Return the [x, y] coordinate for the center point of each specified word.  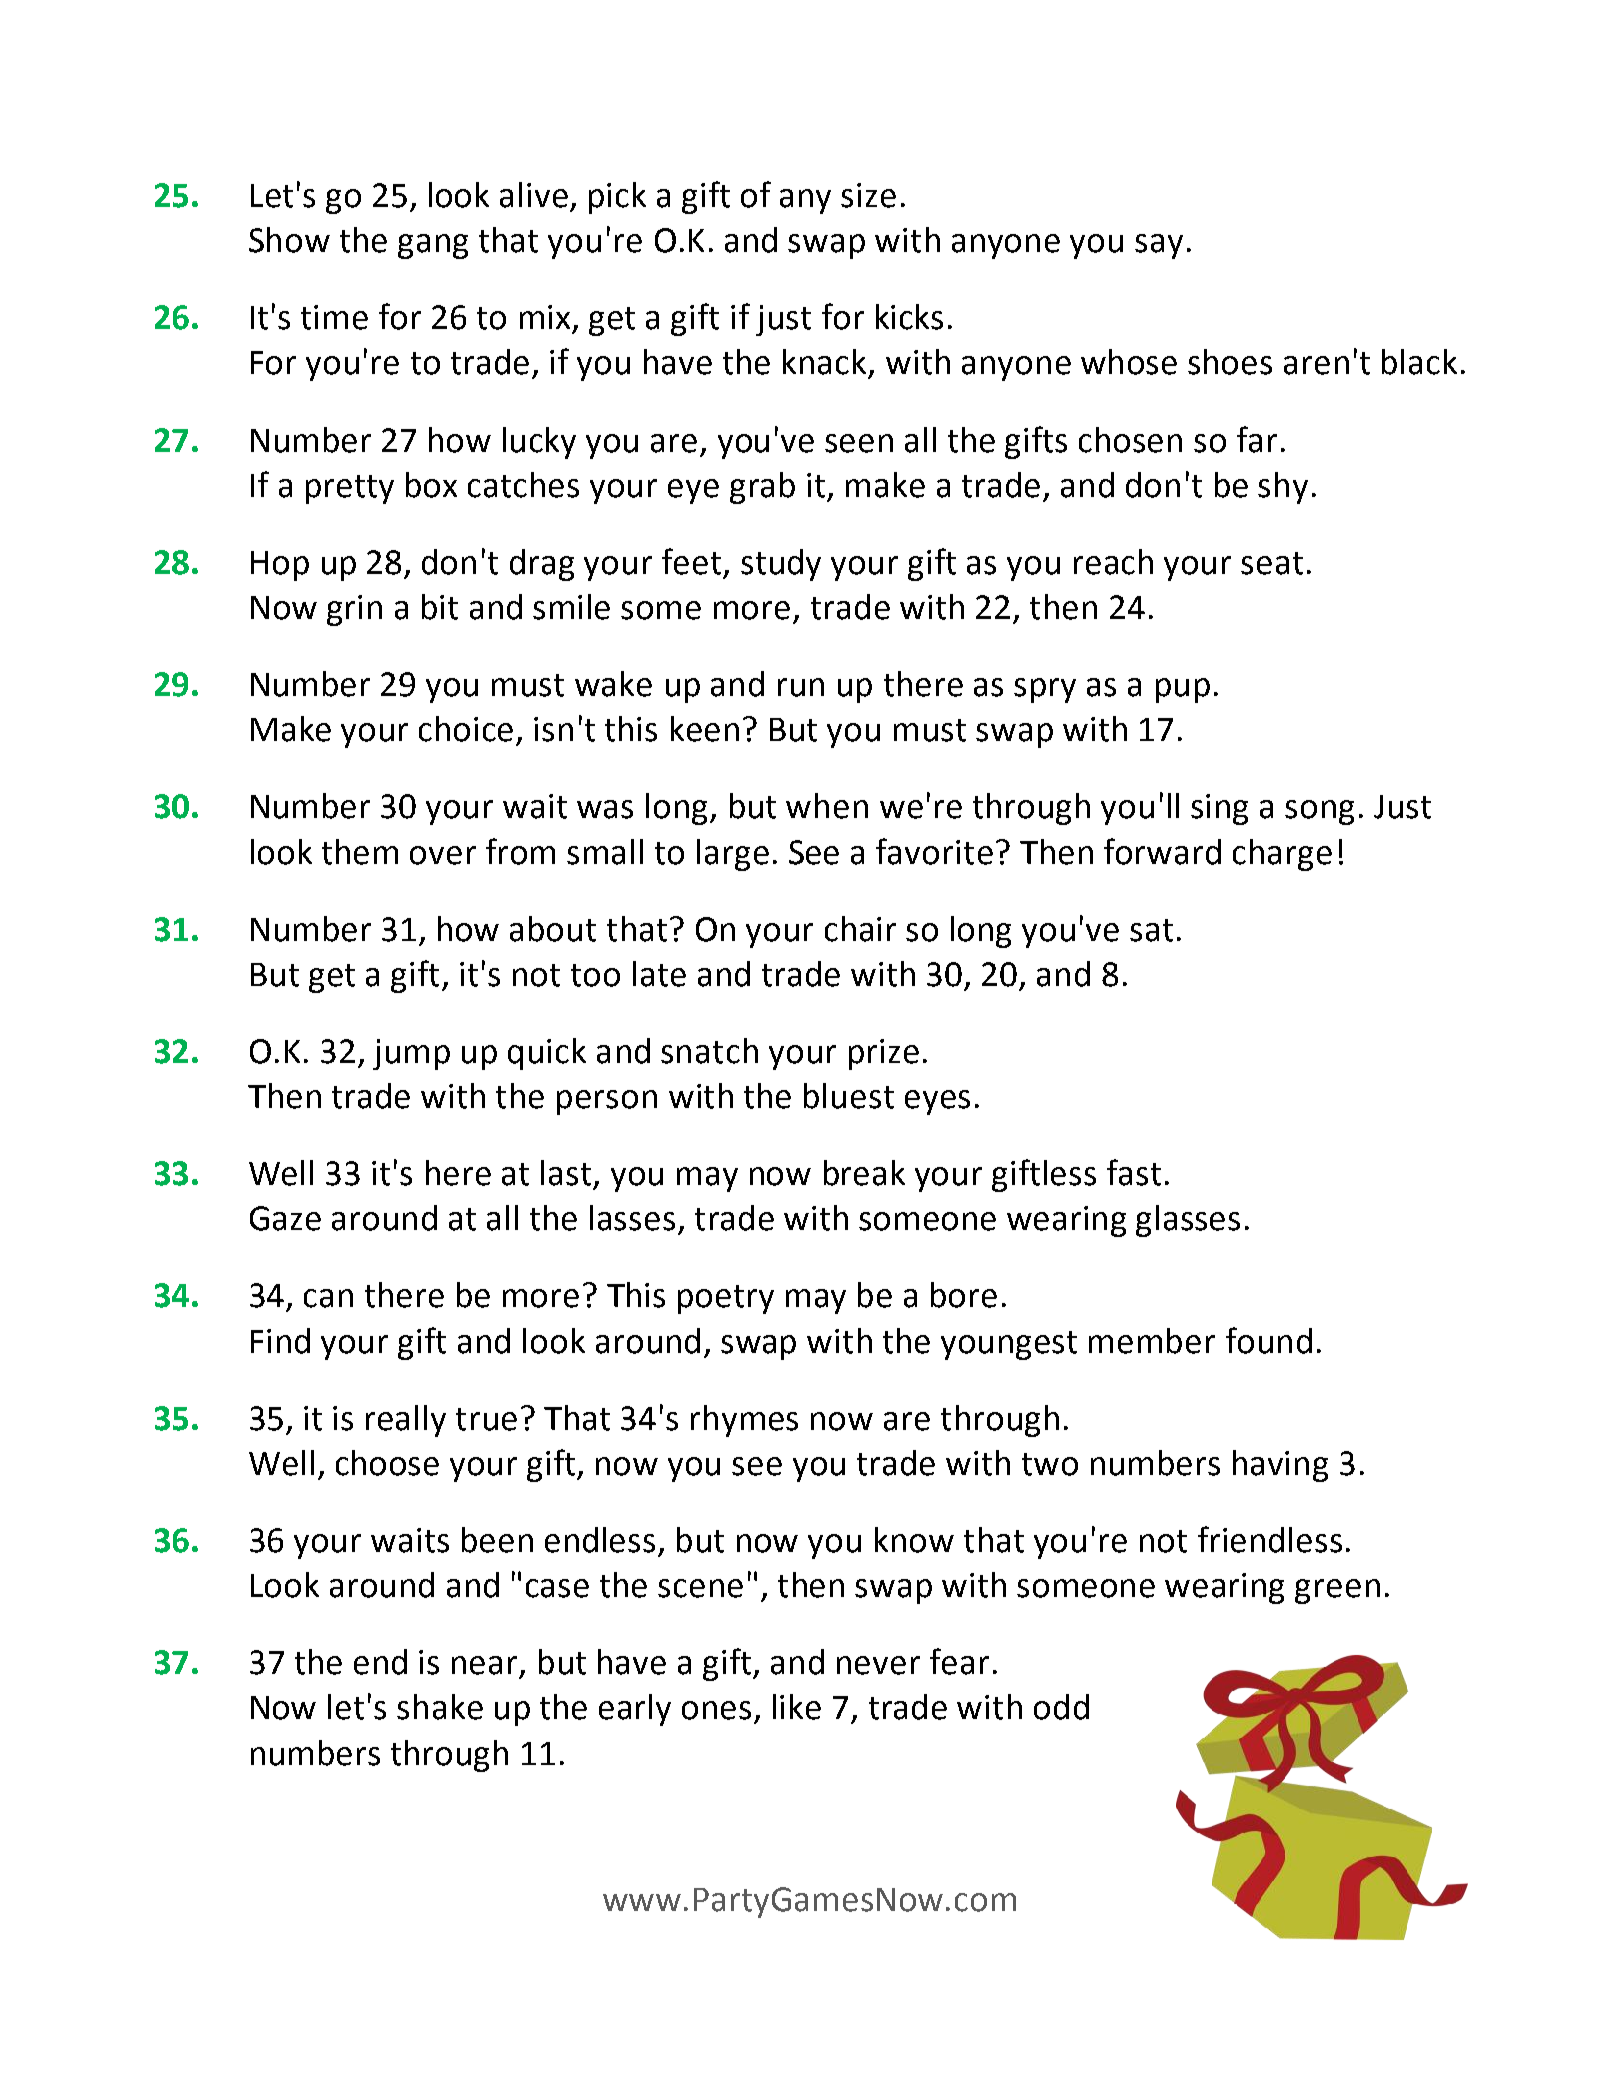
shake [440, 1707]
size [868, 195]
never [878, 1665]
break [864, 1173]
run [801, 687]
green [1337, 1591]
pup [1183, 690]
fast [1134, 1172]
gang [433, 246]
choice [466, 729]
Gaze [285, 1218]
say [1159, 246]
